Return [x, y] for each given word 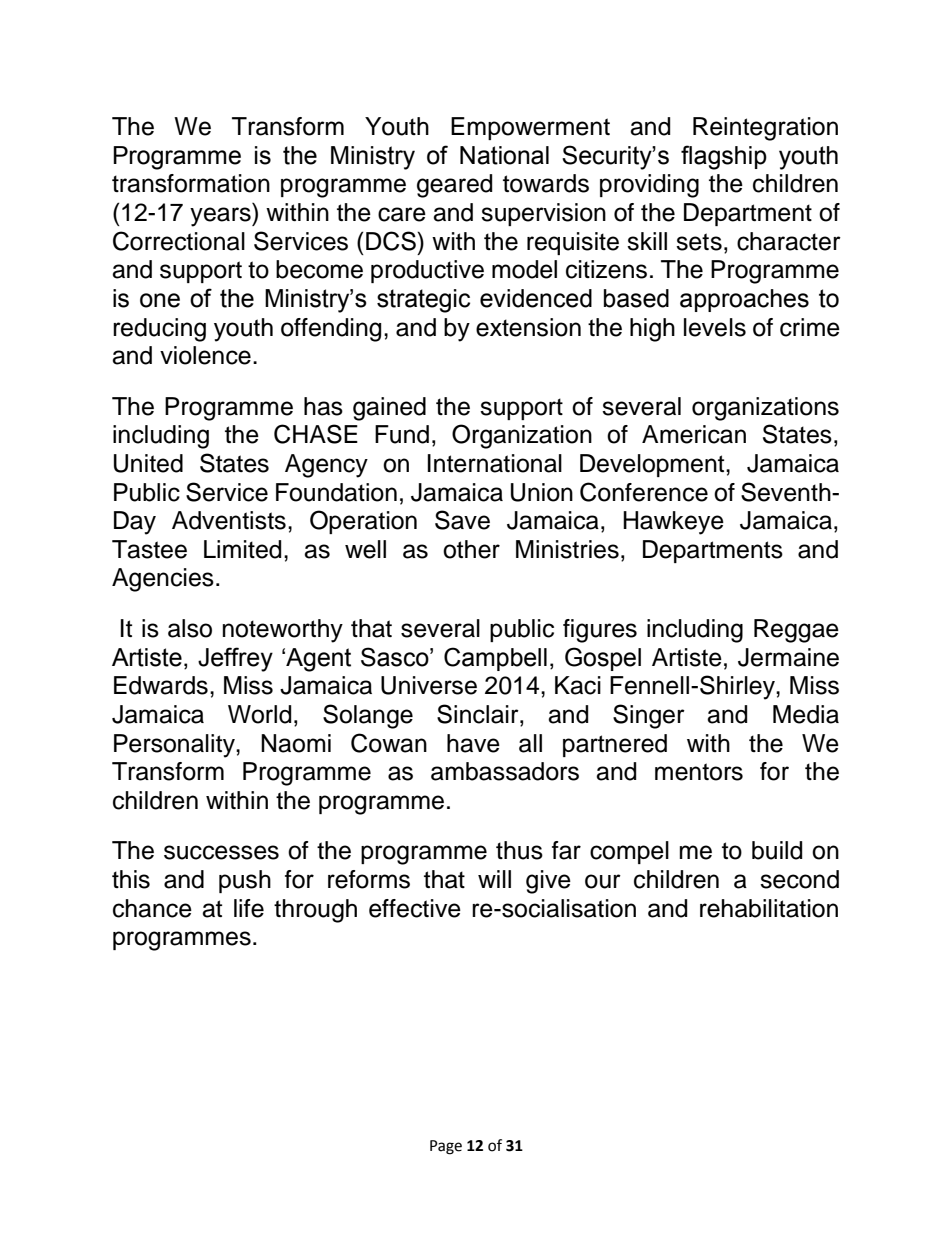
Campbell [495, 659]
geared [454, 186]
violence [205, 355]
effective [415, 908]
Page [446, 1147]
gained [389, 409]
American [694, 434]
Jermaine [788, 657]
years [221, 217]
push [245, 881]
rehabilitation [769, 908]
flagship [724, 157]
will [494, 879]
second [799, 879]
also [190, 628]
